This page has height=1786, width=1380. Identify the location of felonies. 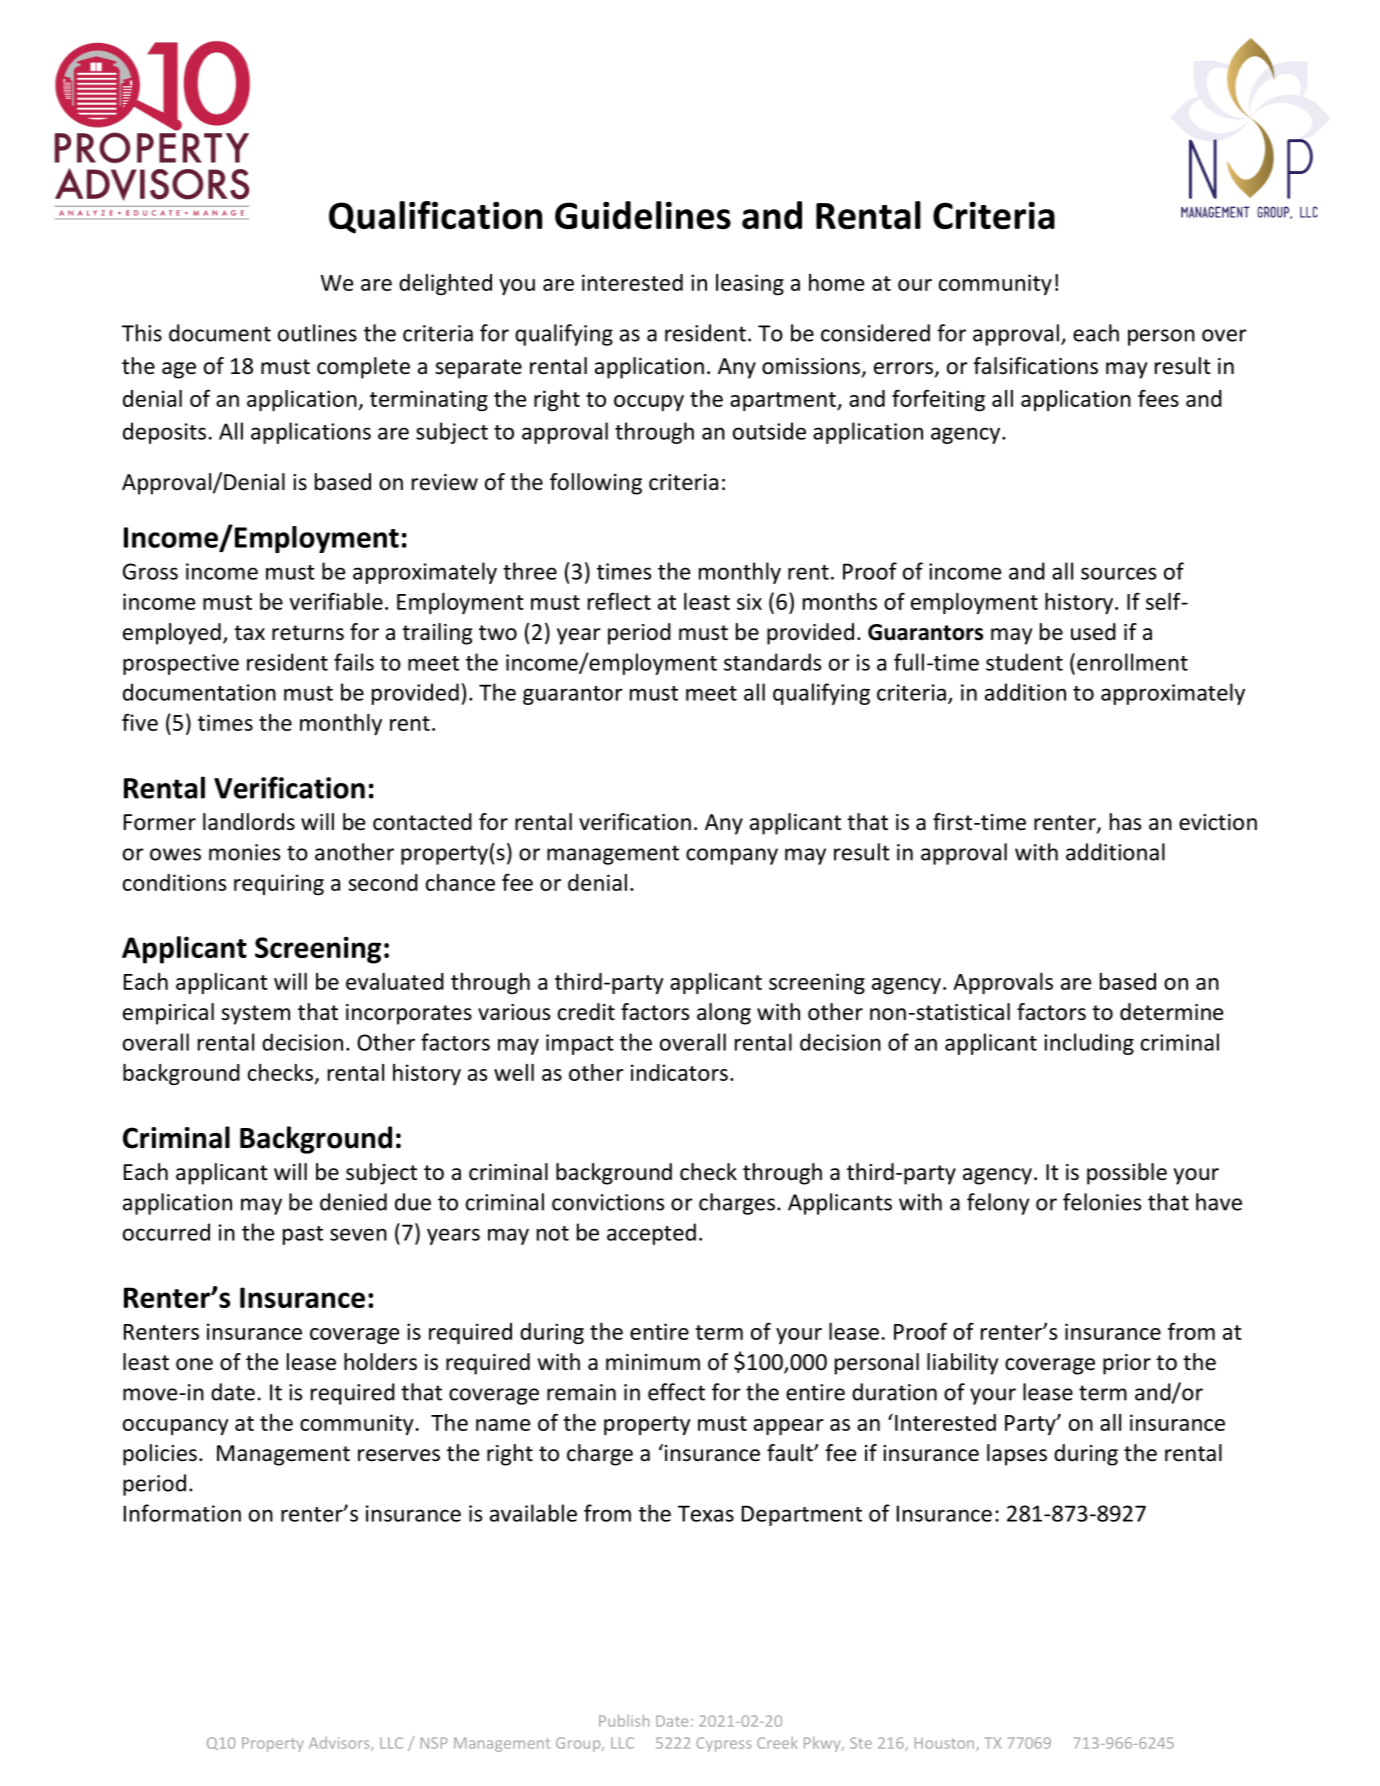
(1102, 1202).
